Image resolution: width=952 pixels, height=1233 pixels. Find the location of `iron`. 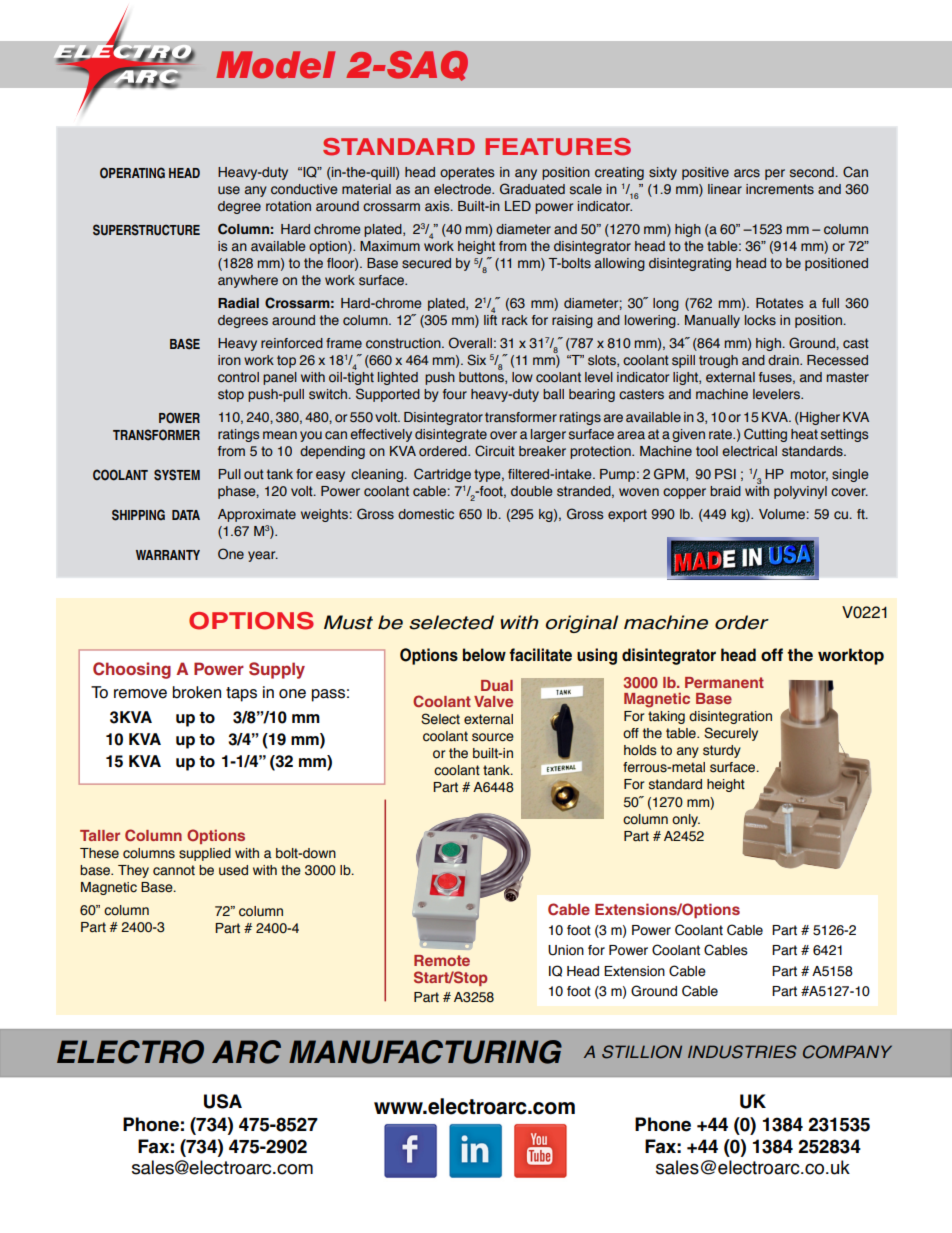

iron is located at coordinates (229, 360).
